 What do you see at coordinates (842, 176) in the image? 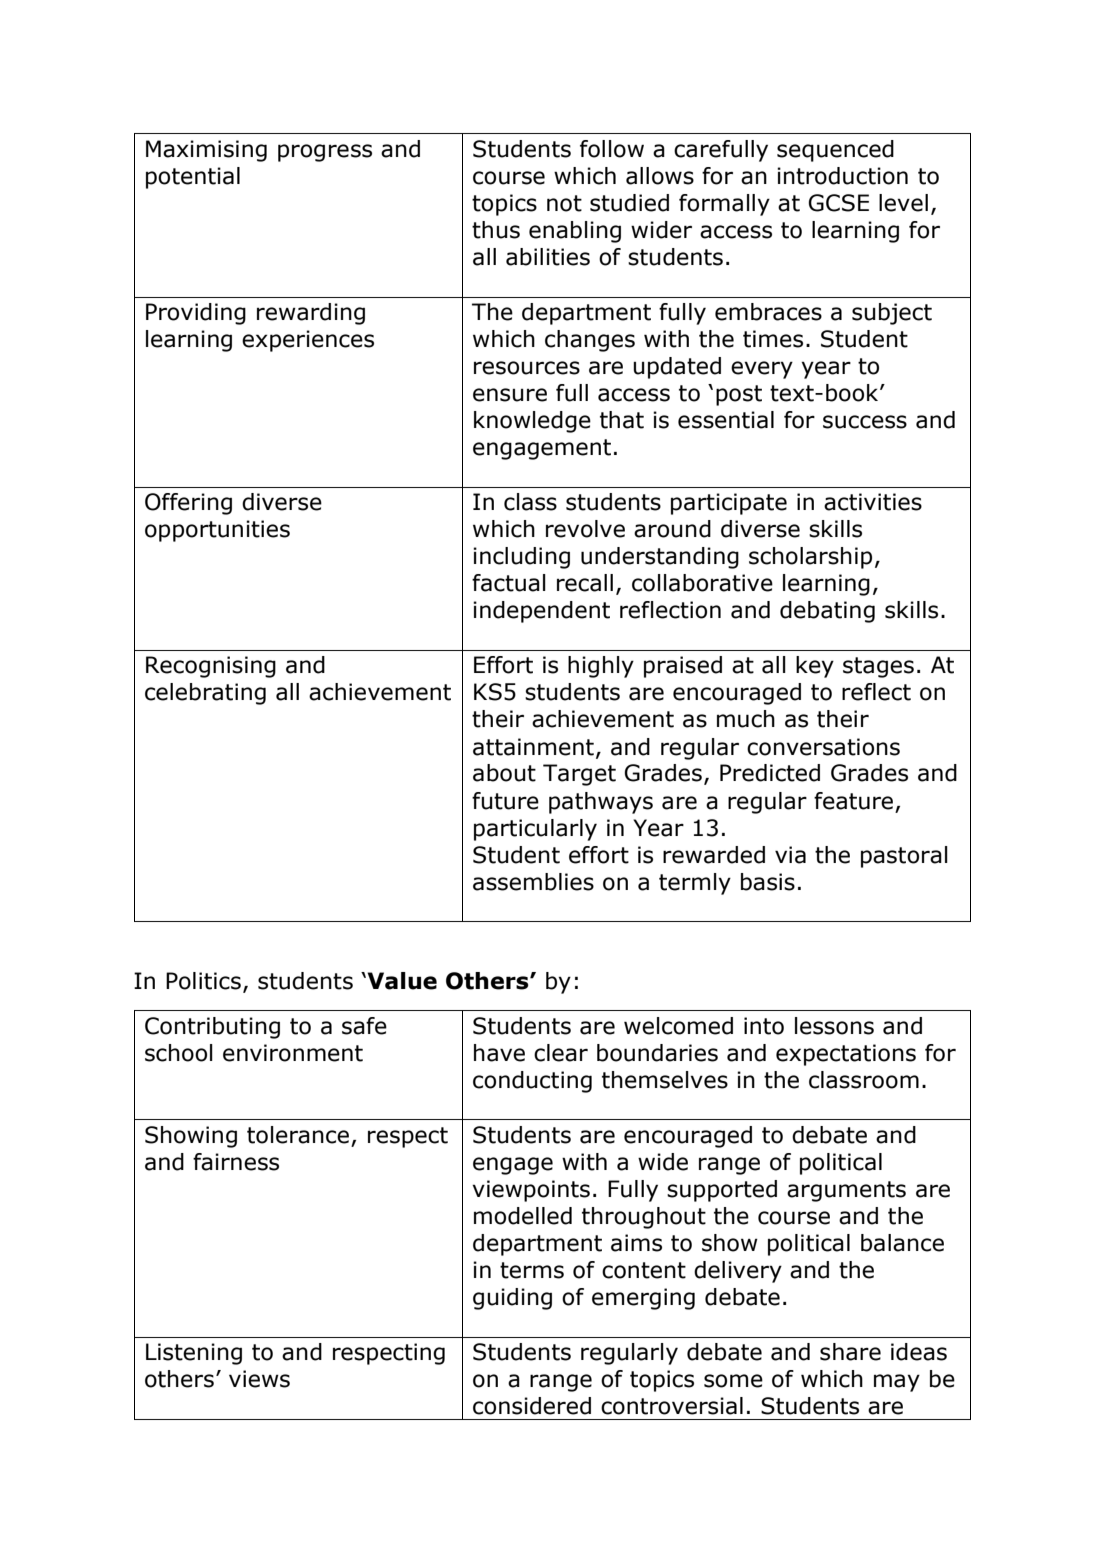
I see `introduction` at bounding box center [842, 176].
